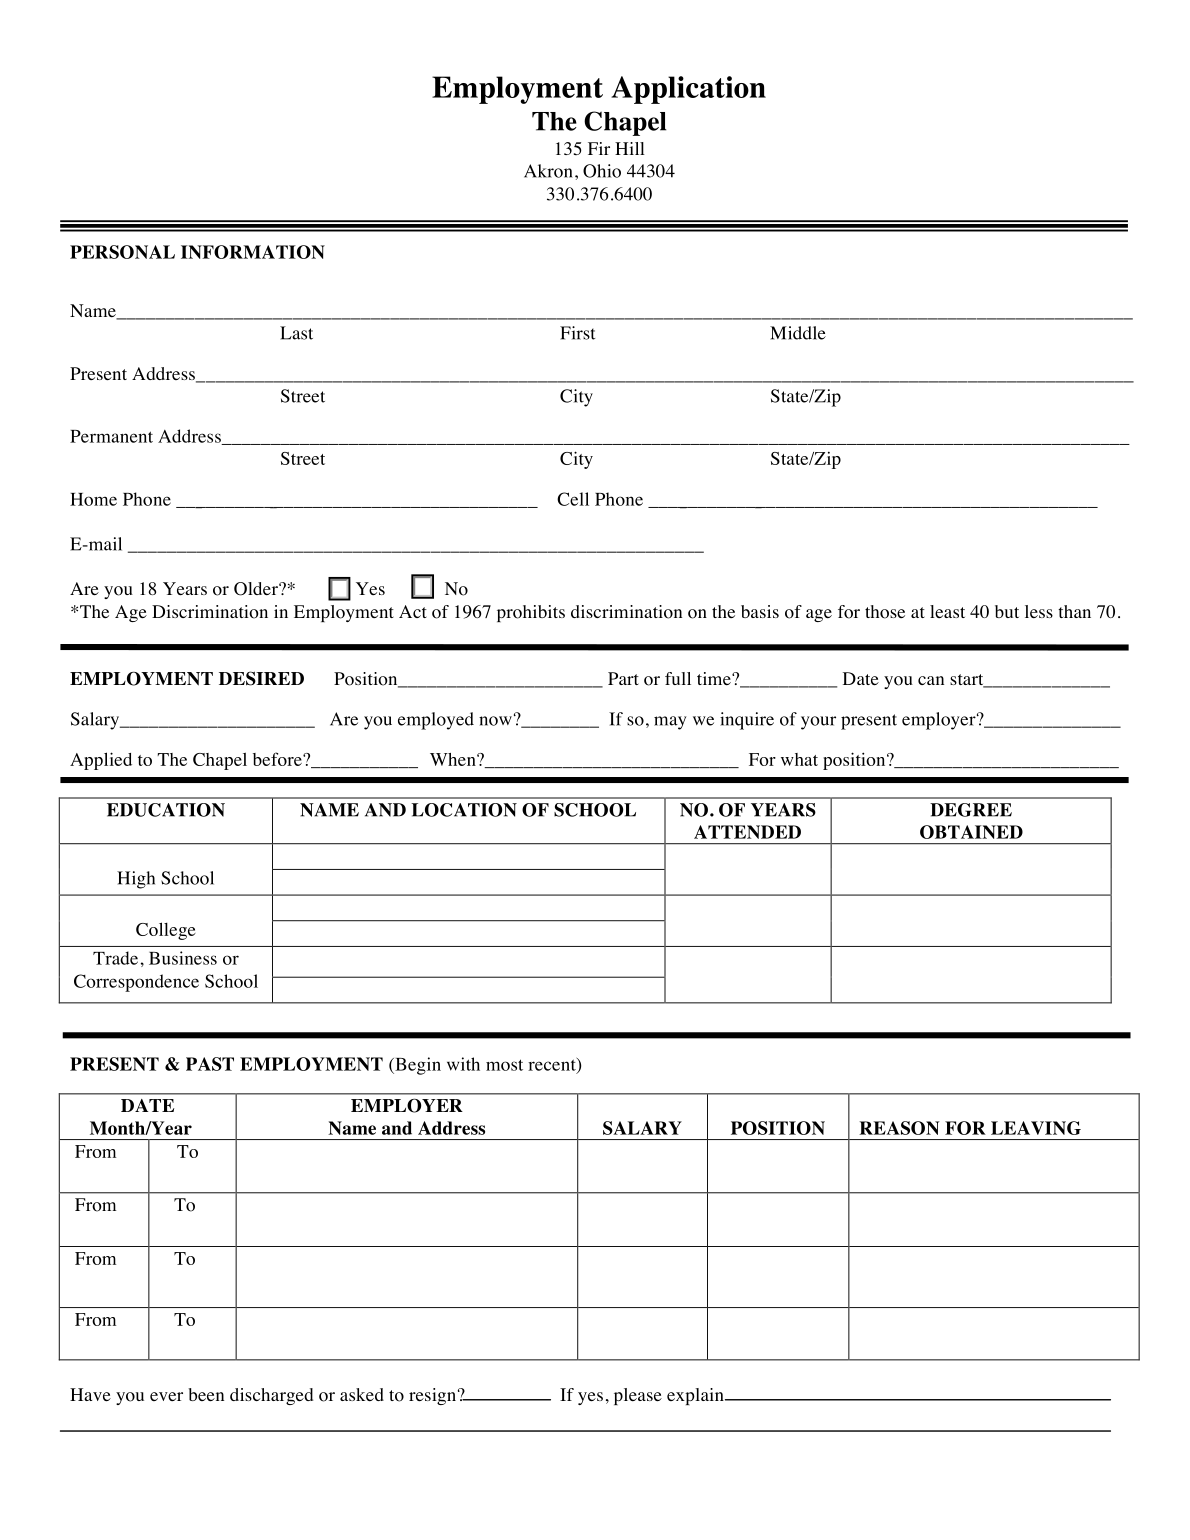 This screenshot has height=1540, width=1190. What do you see at coordinates (688, 90) in the screenshot?
I see `Application` at bounding box center [688, 90].
